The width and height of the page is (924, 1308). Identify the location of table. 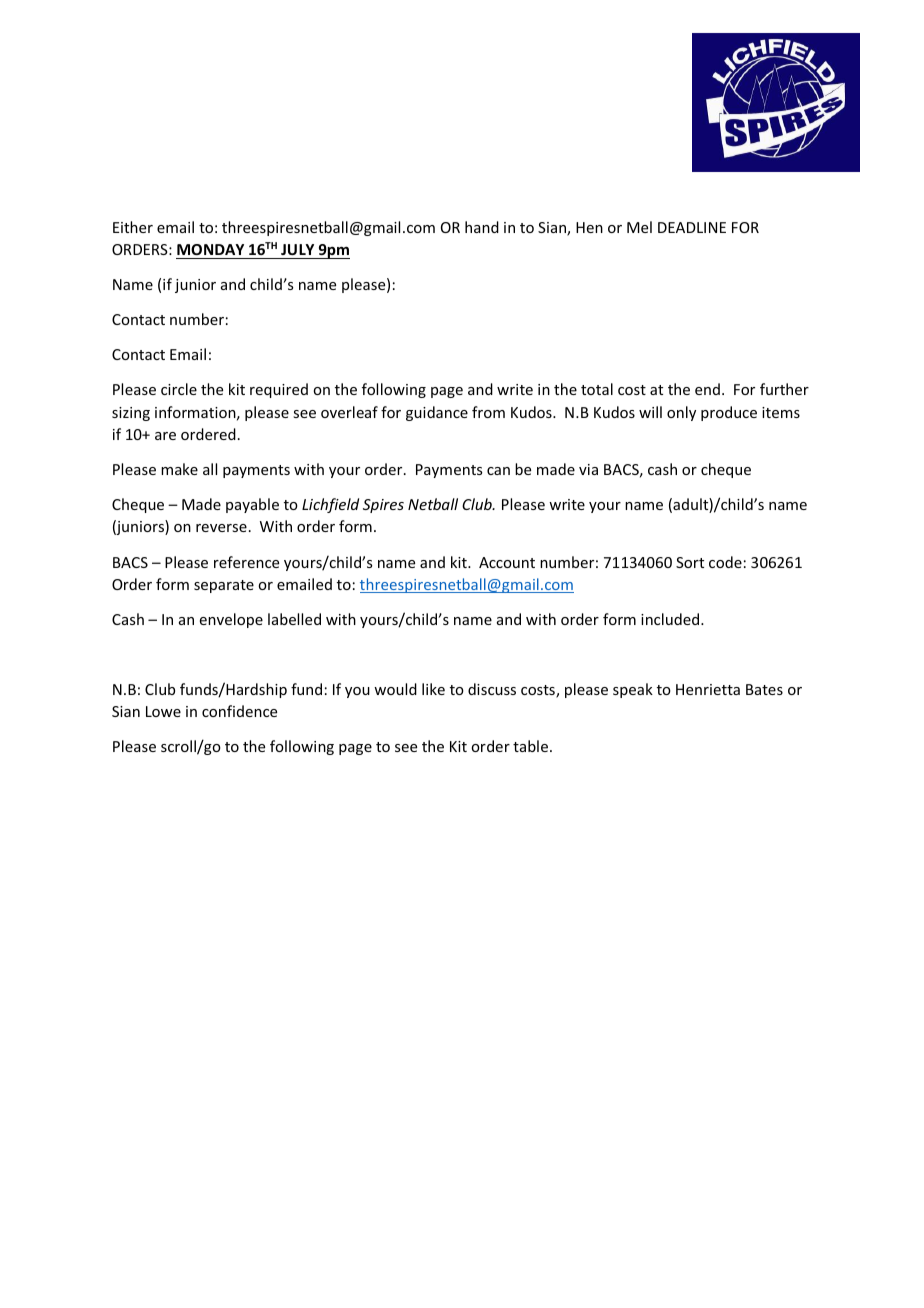
(530, 746).
